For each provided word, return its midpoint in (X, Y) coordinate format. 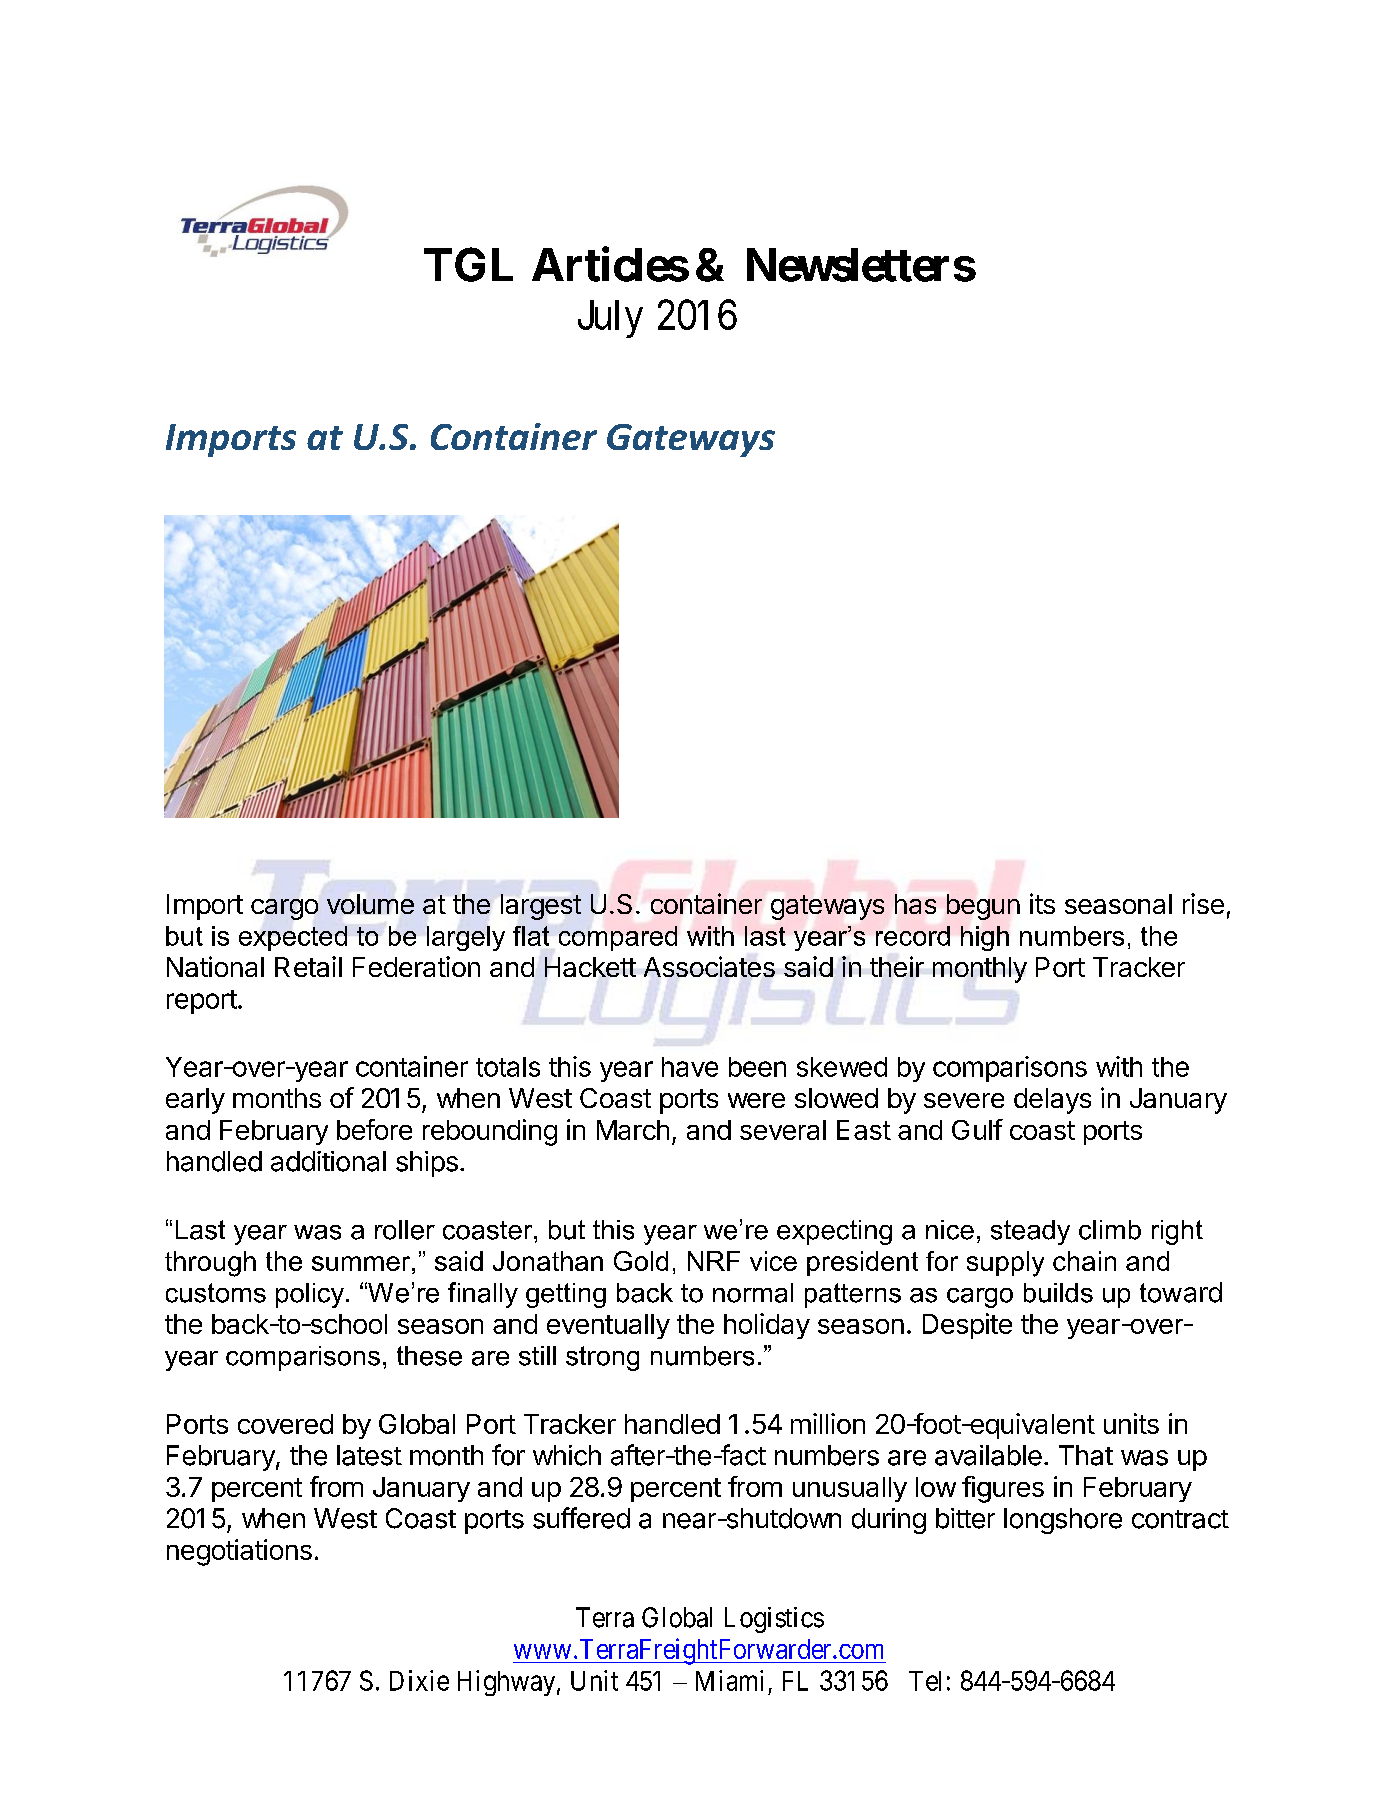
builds (1058, 1293)
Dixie (419, 1680)
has (915, 904)
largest (541, 907)
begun (983, 907)
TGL (468, 264)
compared (618, 938)
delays (1052, 1101)
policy (310, 1295)
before (374, 1129)
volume (370, 904)
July (610, 319)
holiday (767, 1326)
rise (1203, 903)
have (690, 1067)
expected (293, 938)
